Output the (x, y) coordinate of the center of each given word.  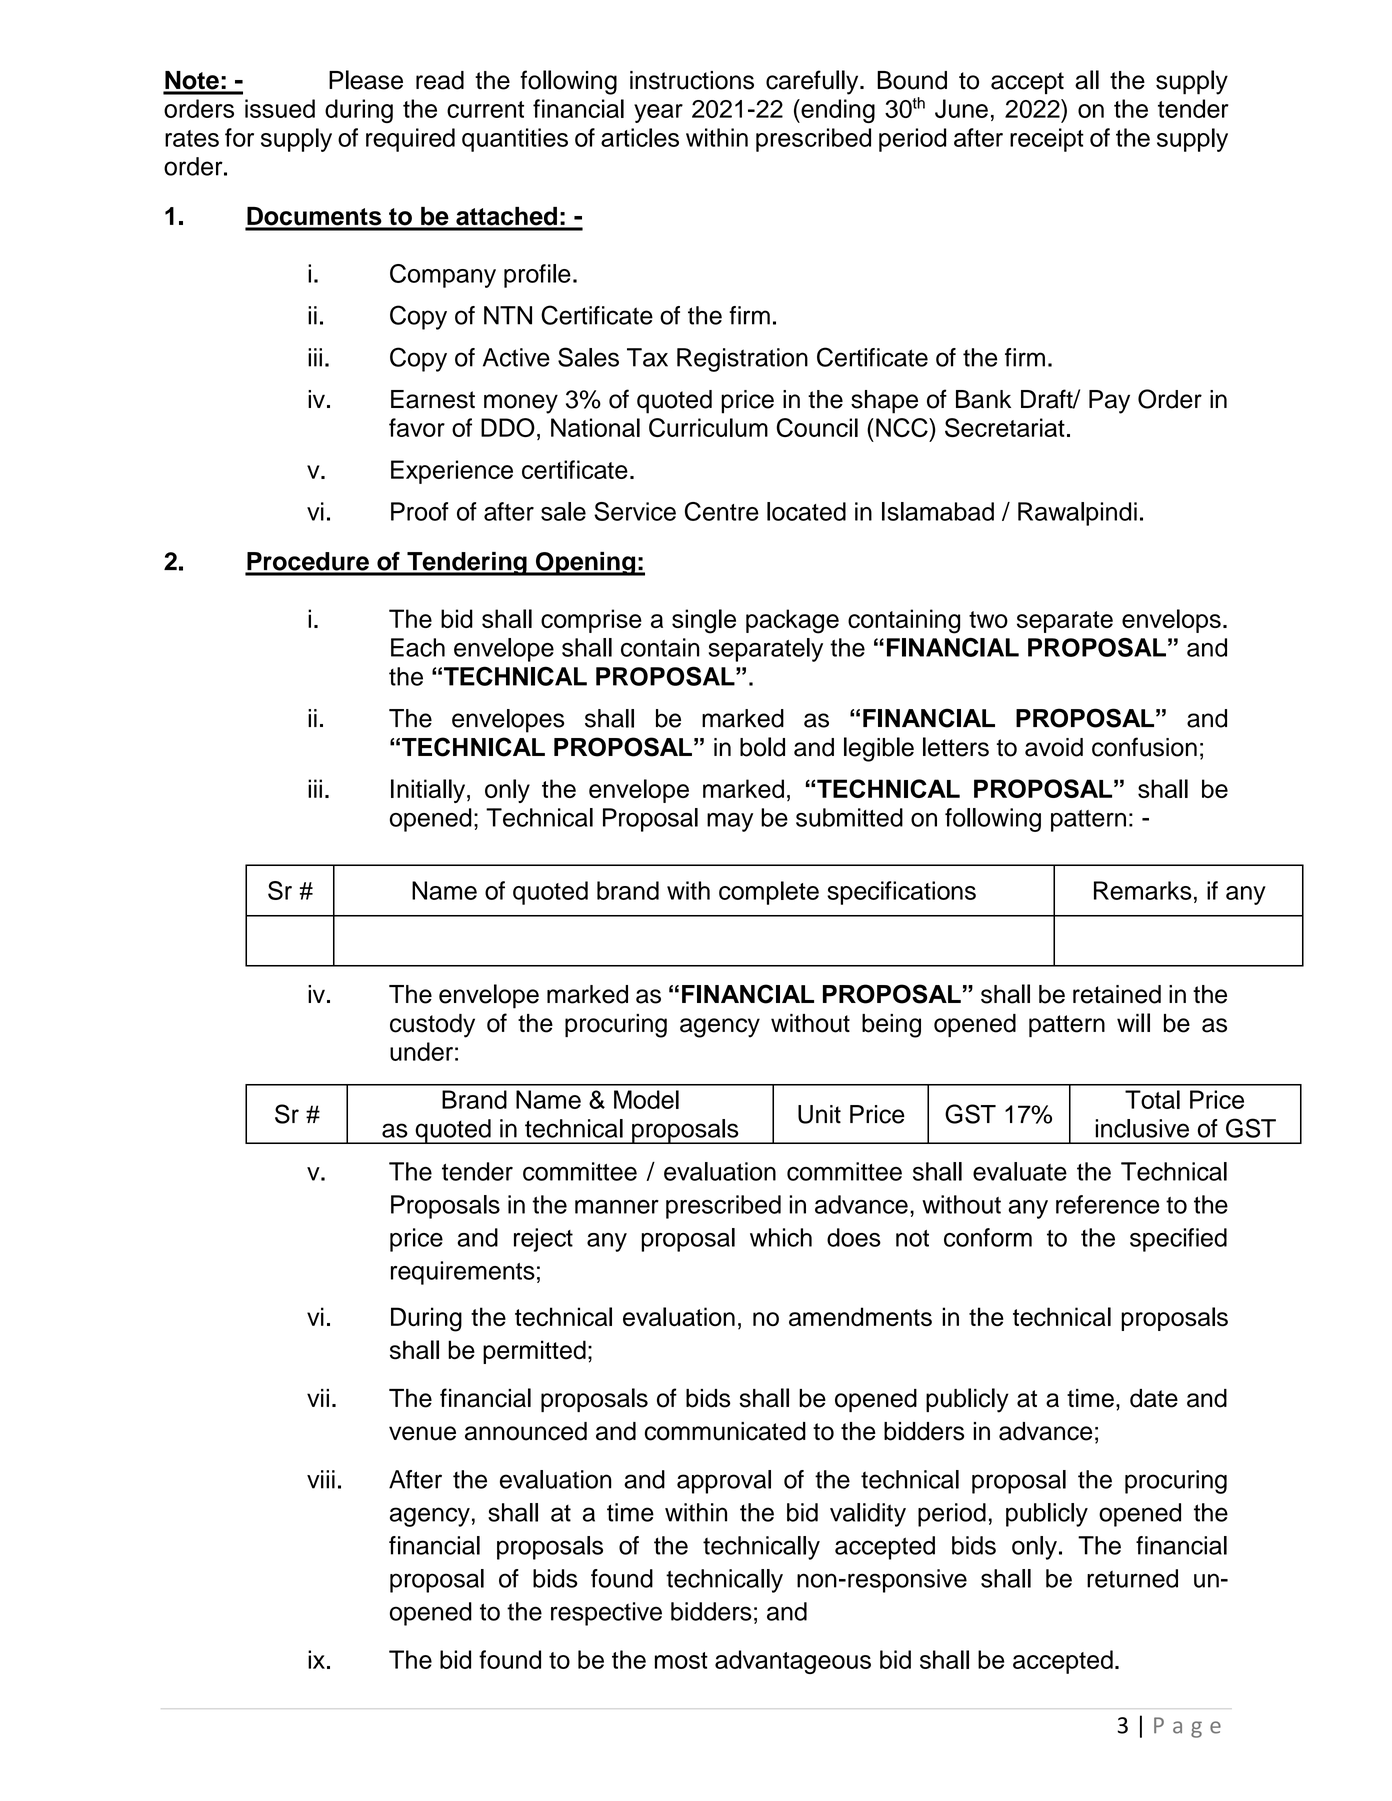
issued (280, 108)
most (681, 1660)
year (658, 113)
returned (1132, 1578)
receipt (1047, 140)
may (730, 822)
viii (321, 1479)
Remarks (1143, 890)
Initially (429, 791)
